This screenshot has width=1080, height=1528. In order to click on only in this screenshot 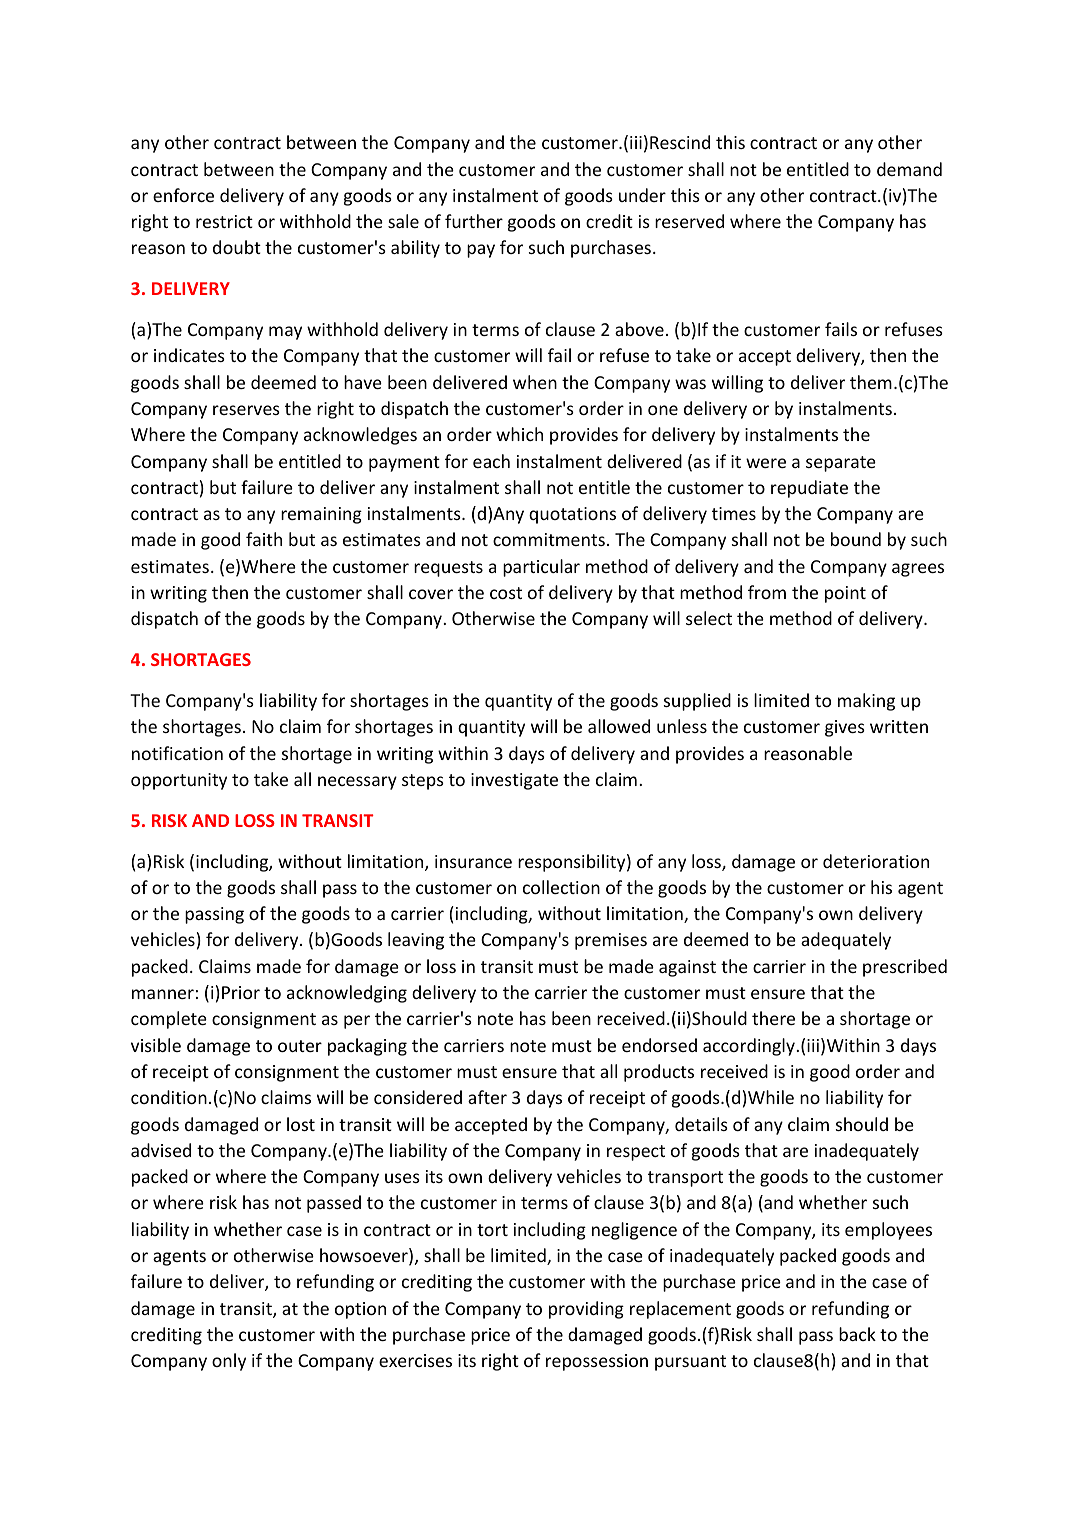, I will do `click(229, 1362)`.
